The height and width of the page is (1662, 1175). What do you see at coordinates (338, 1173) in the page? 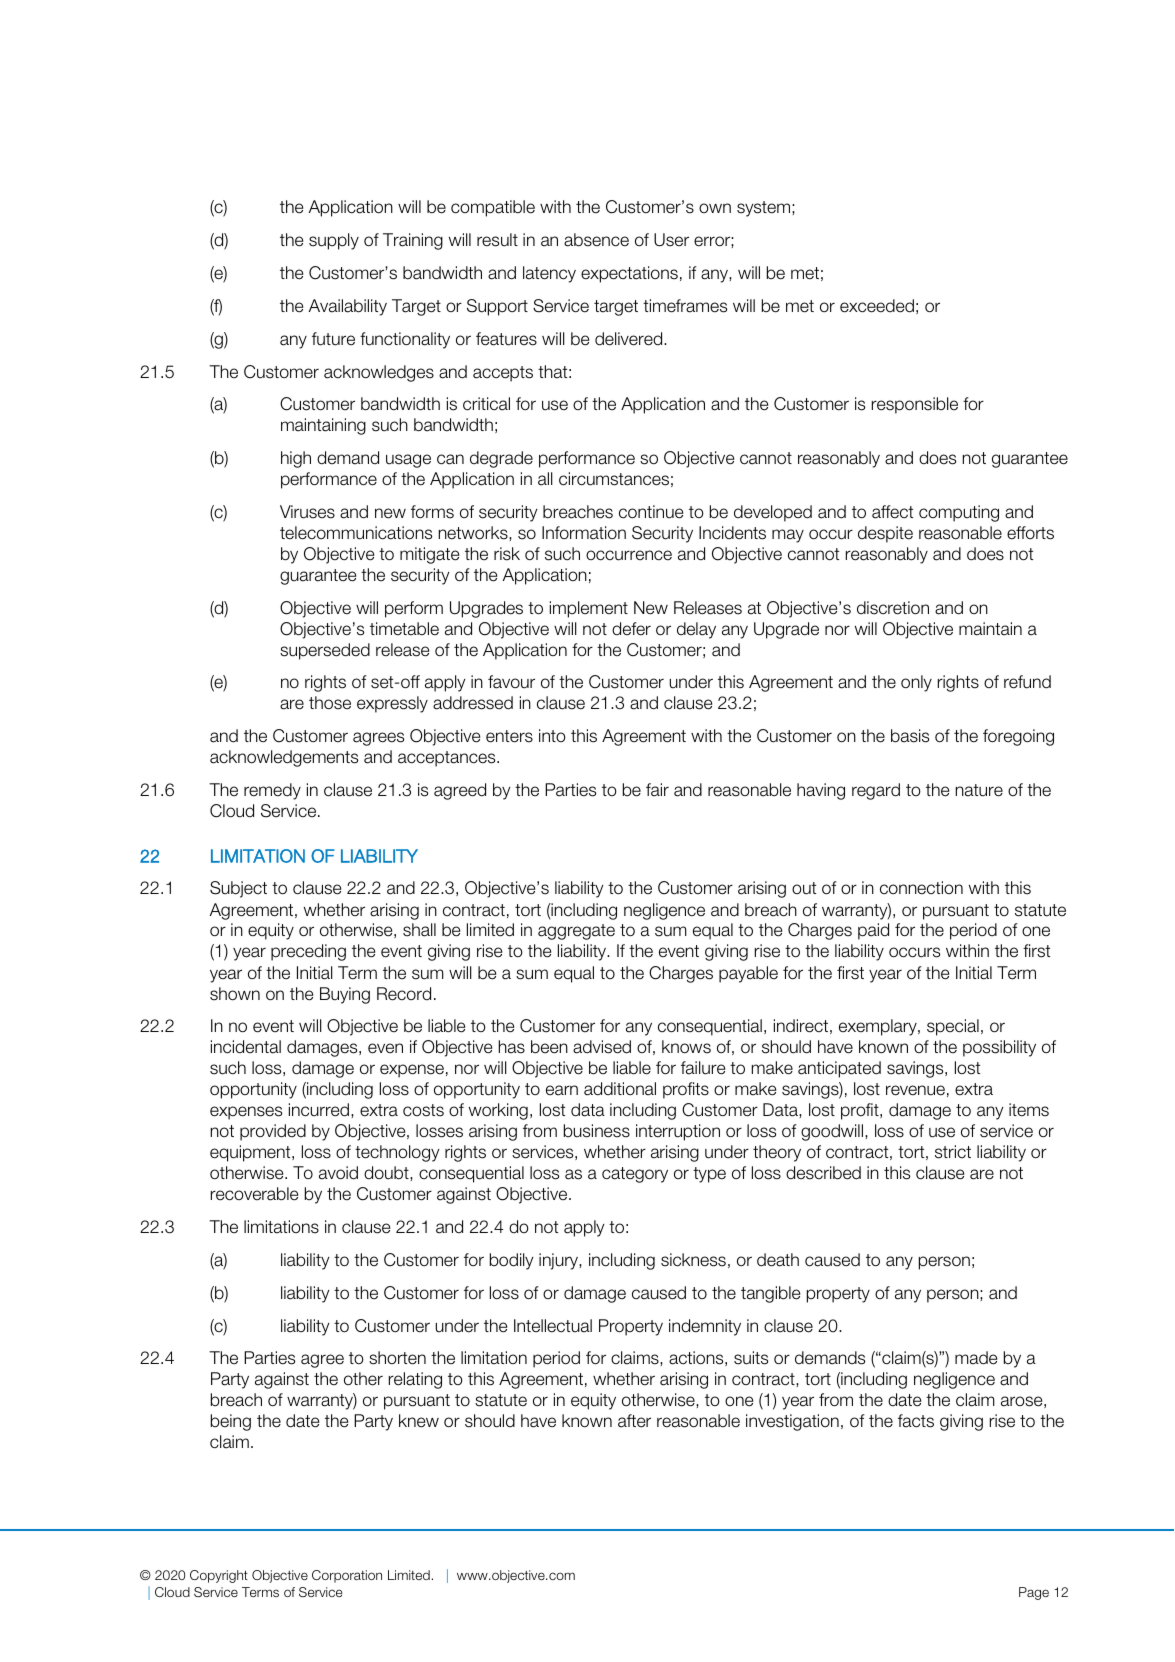
I see `avoid` at bounding box center [338, 1173].
